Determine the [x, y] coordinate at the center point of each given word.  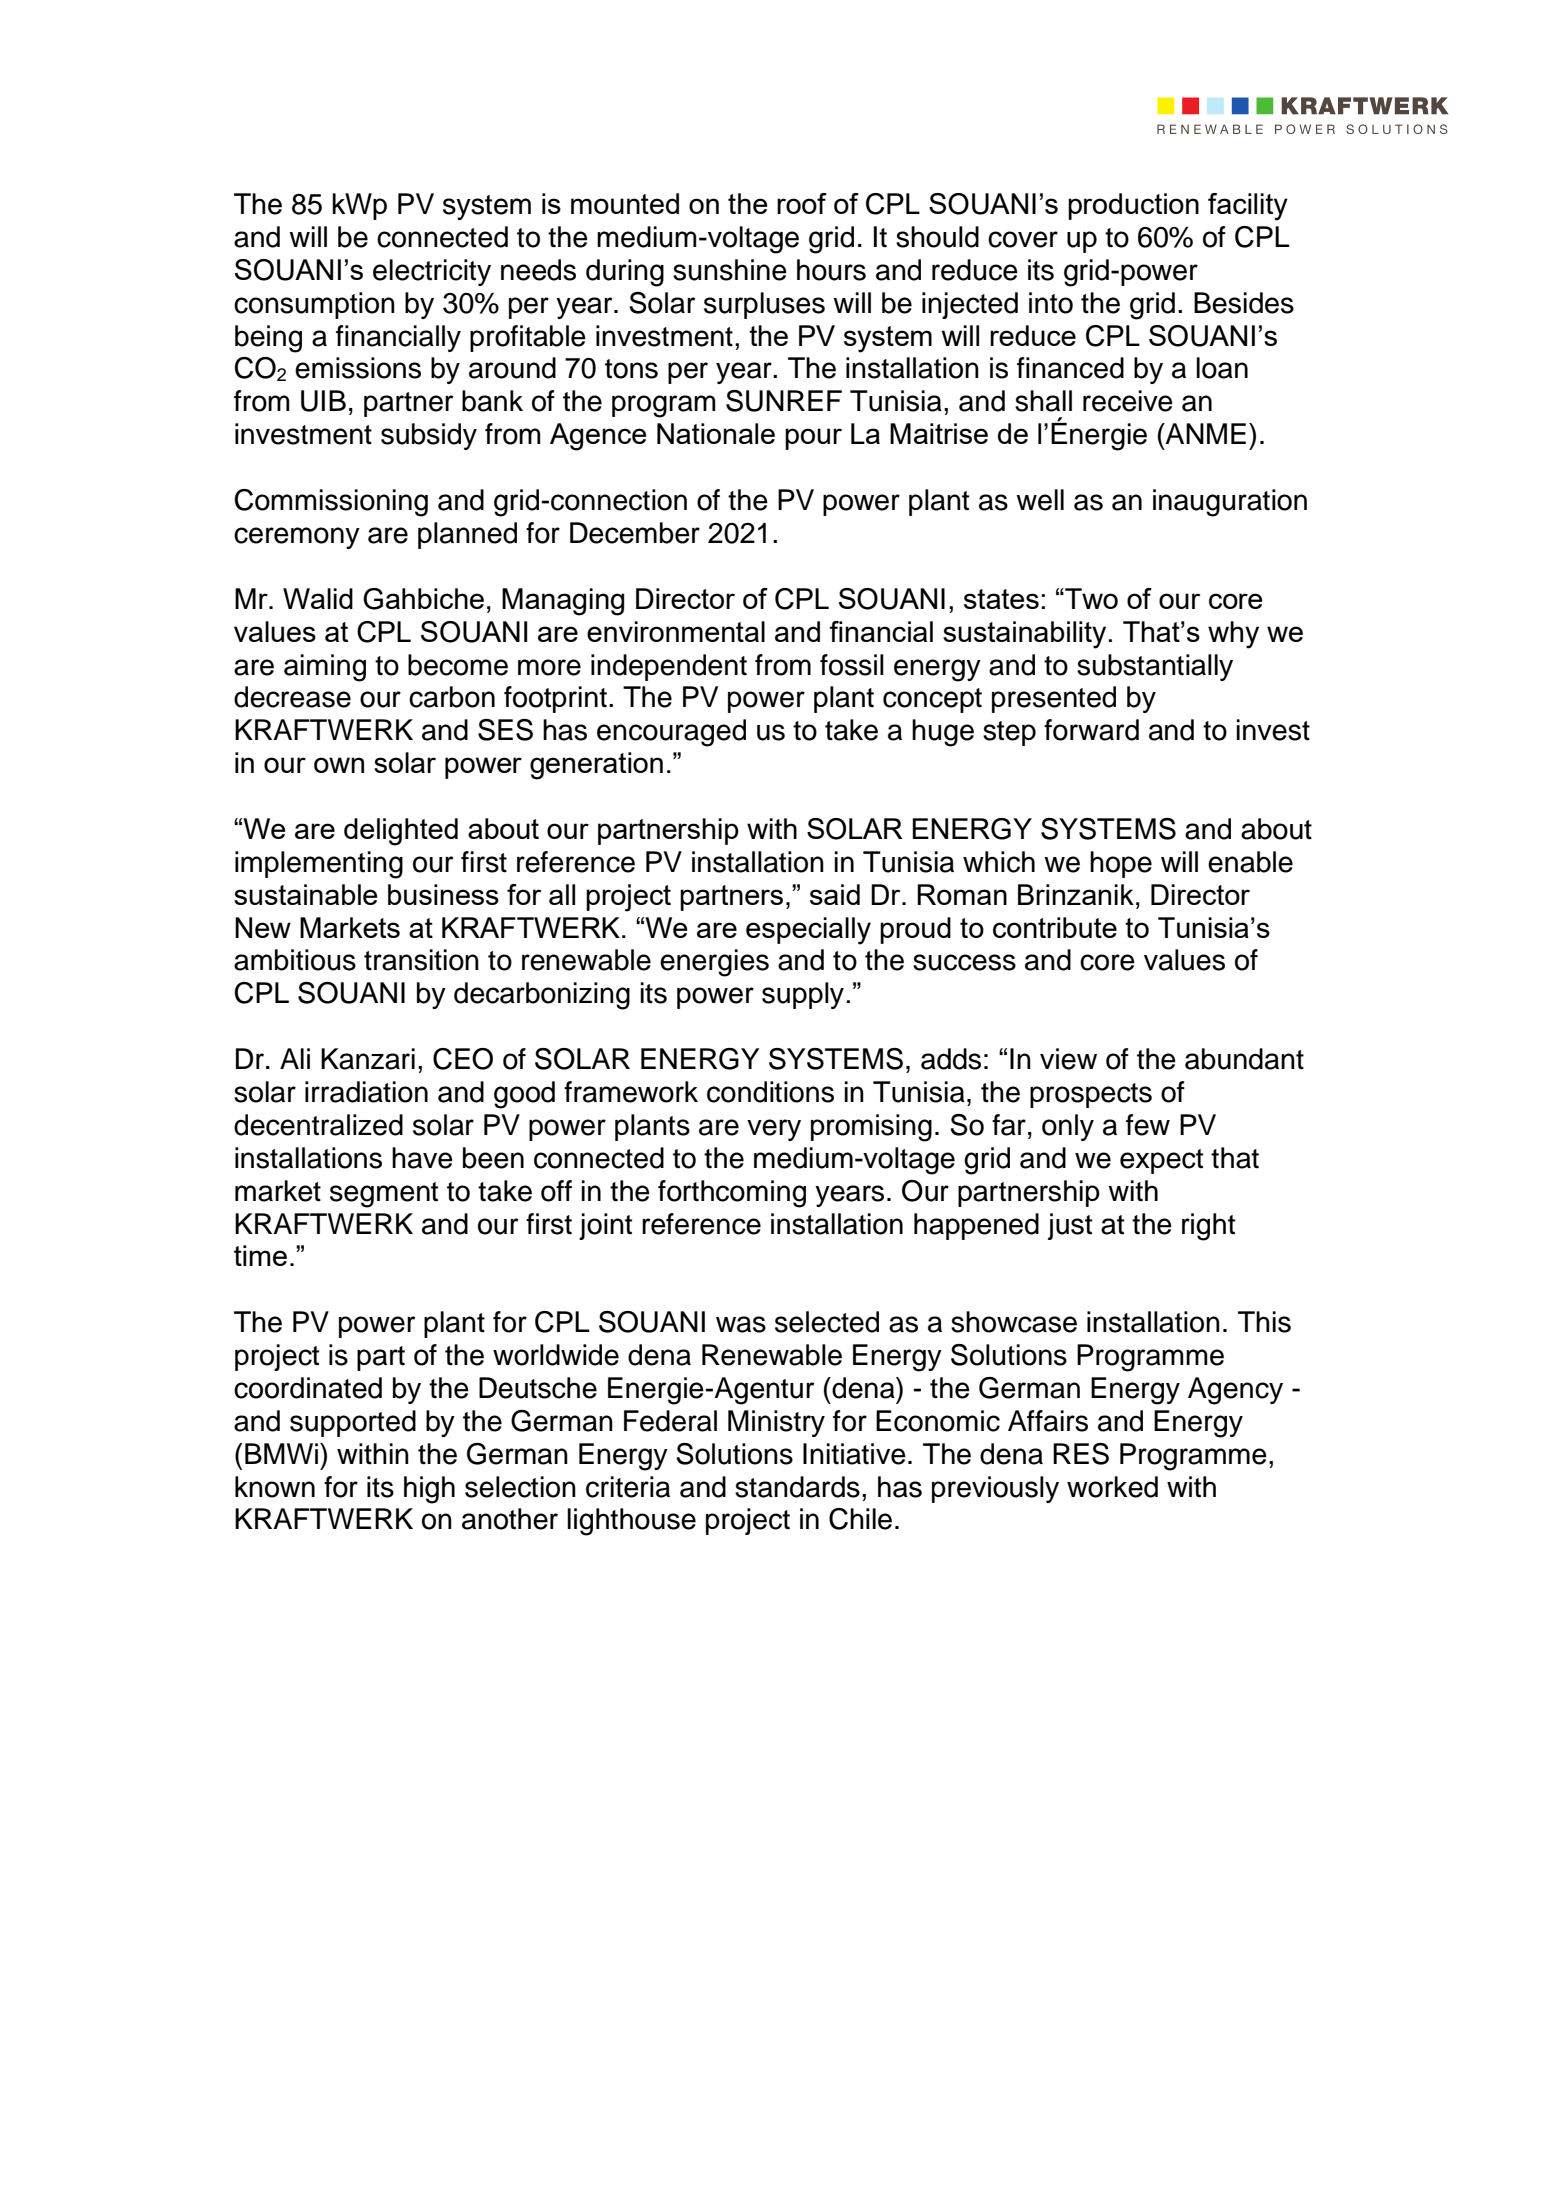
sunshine [730, 270]
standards [797, 1487]
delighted [401, 832]
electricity [432, 272]
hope [1121, 864]
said [835, 894]
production [1133, 206]
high [429, 1490]
